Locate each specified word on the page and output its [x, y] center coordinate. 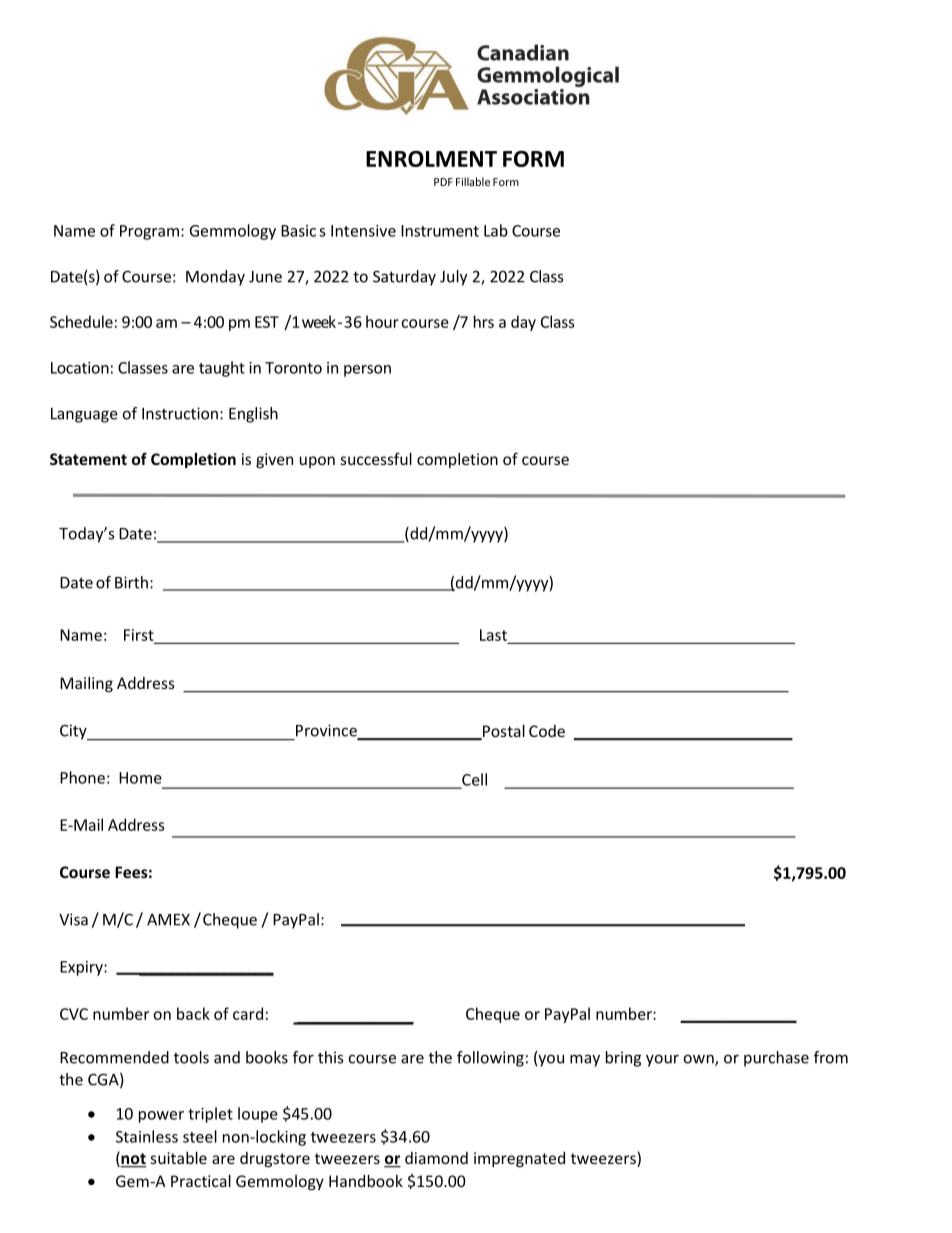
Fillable [473, 181]
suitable [178, 1158]
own [700, 1060]
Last [493, 635]
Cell [473, 780]
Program [149, 232]
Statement [88, 459]
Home [140, 778]
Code [547, 731]
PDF [443, 182]
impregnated [519, 1159]
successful [376, 458]
